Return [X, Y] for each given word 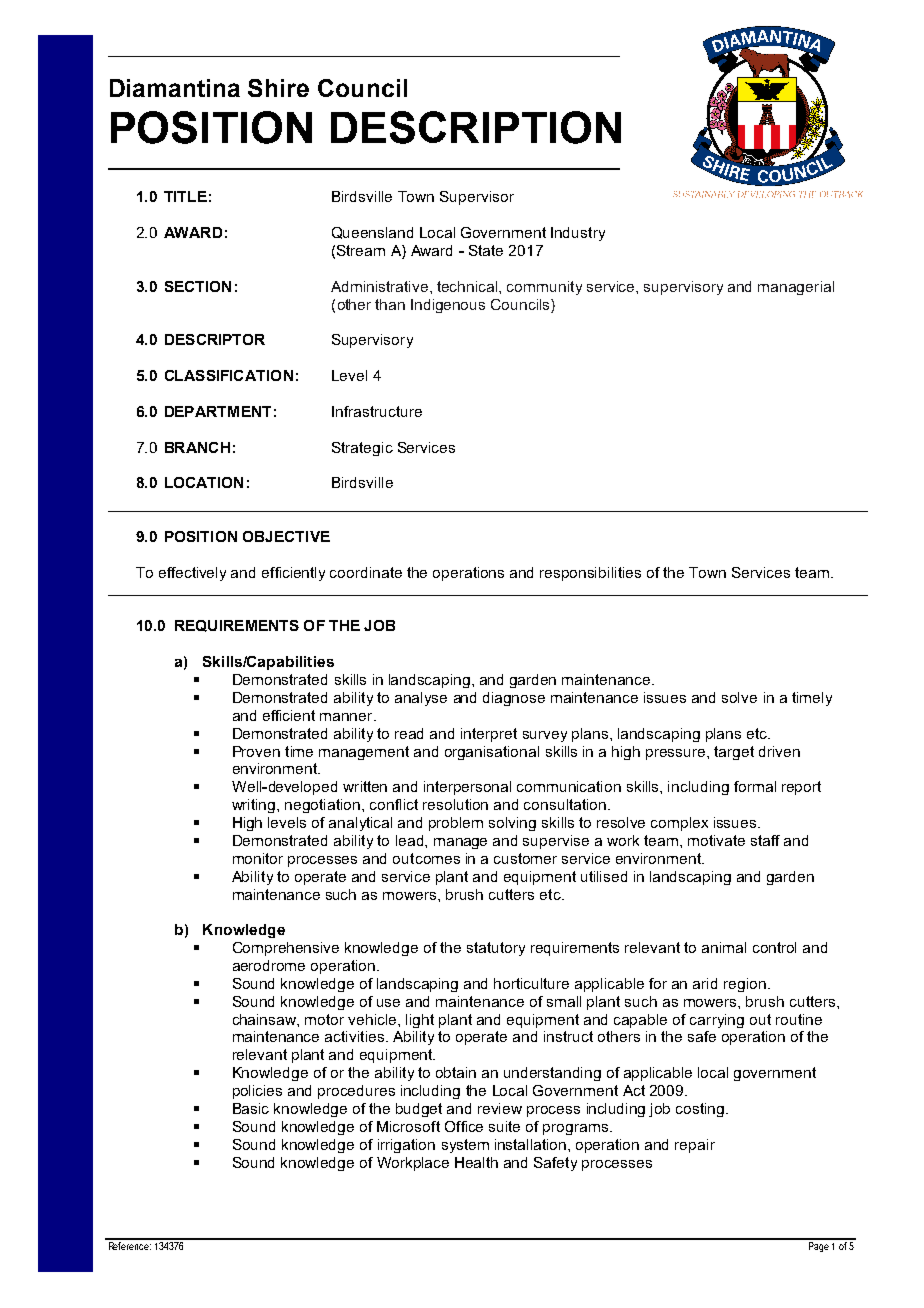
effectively [192, 574]
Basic [251, 1108]
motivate [716, 840]
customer [525, 858]
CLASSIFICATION [229, 375]
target [734, 753]
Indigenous [448, 306]
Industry [578, 234]
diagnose [514, 699]
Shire [278, 88]
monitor [258, 858]
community [544, 288]
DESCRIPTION [476, 127]
